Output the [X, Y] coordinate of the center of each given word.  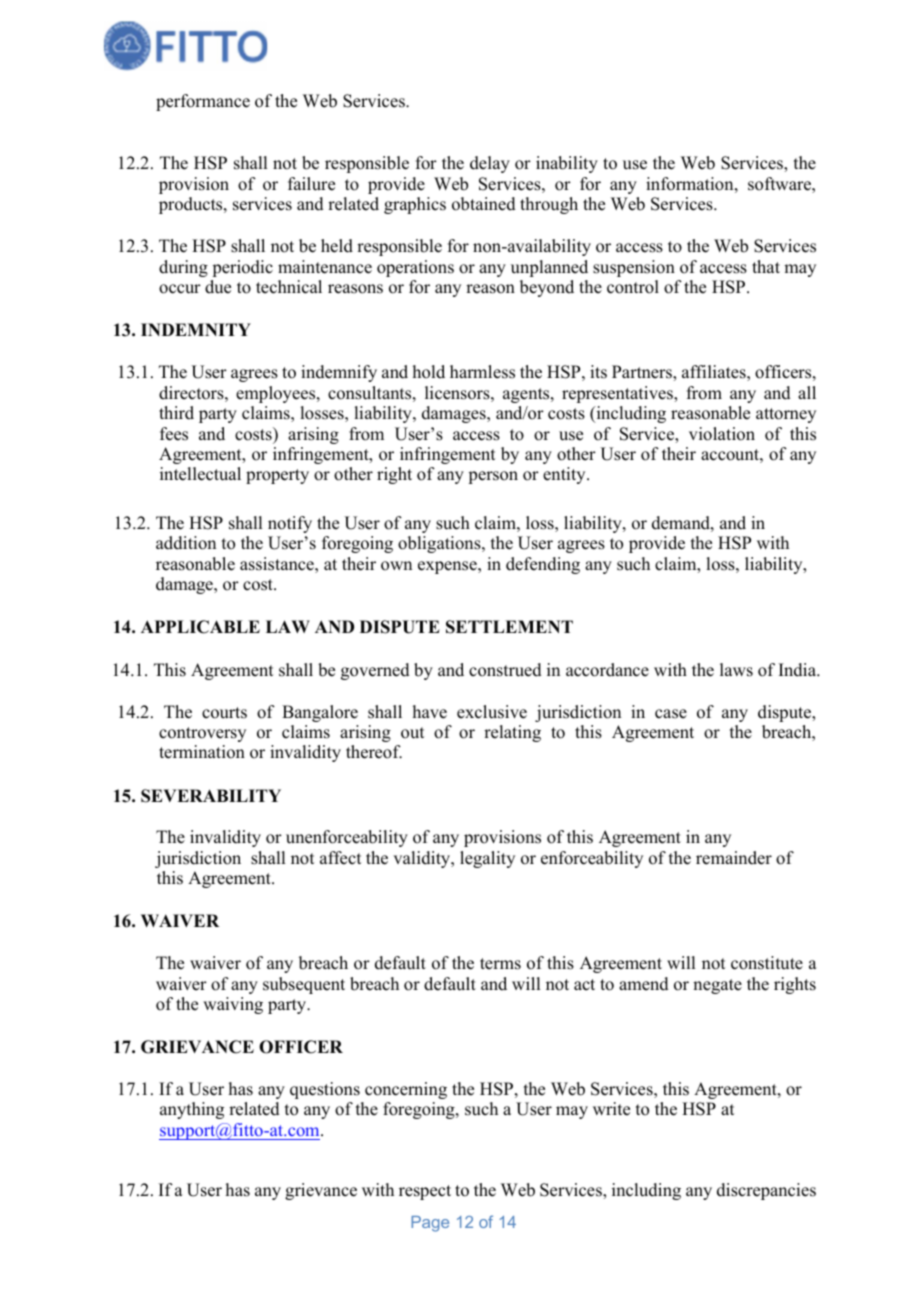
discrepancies [766, 1191]
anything [192, 1110]
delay [490, 164]
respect [425, 1192]
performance [203, 102]
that [766, 266]
